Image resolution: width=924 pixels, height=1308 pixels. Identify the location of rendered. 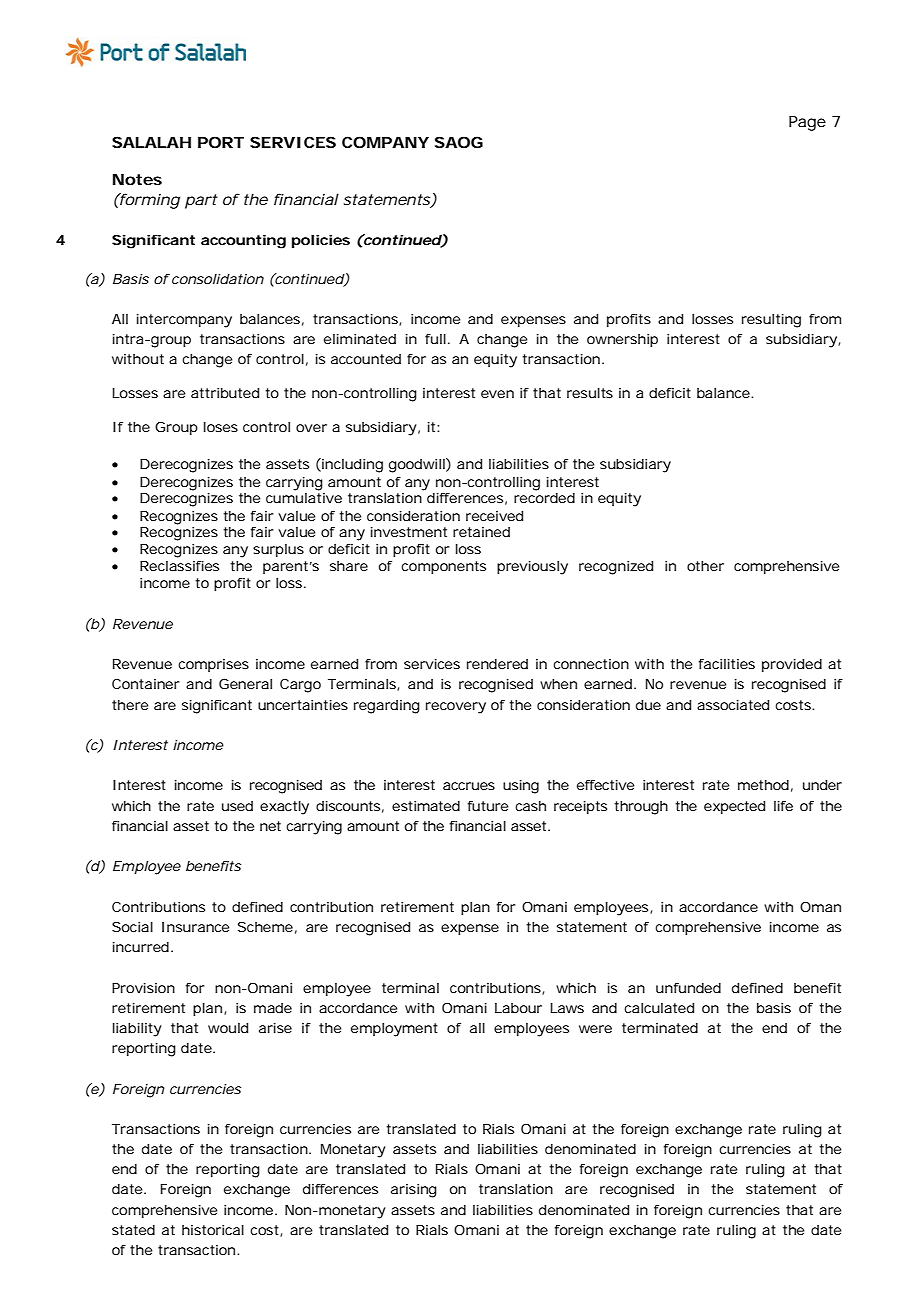
(497, 664).
